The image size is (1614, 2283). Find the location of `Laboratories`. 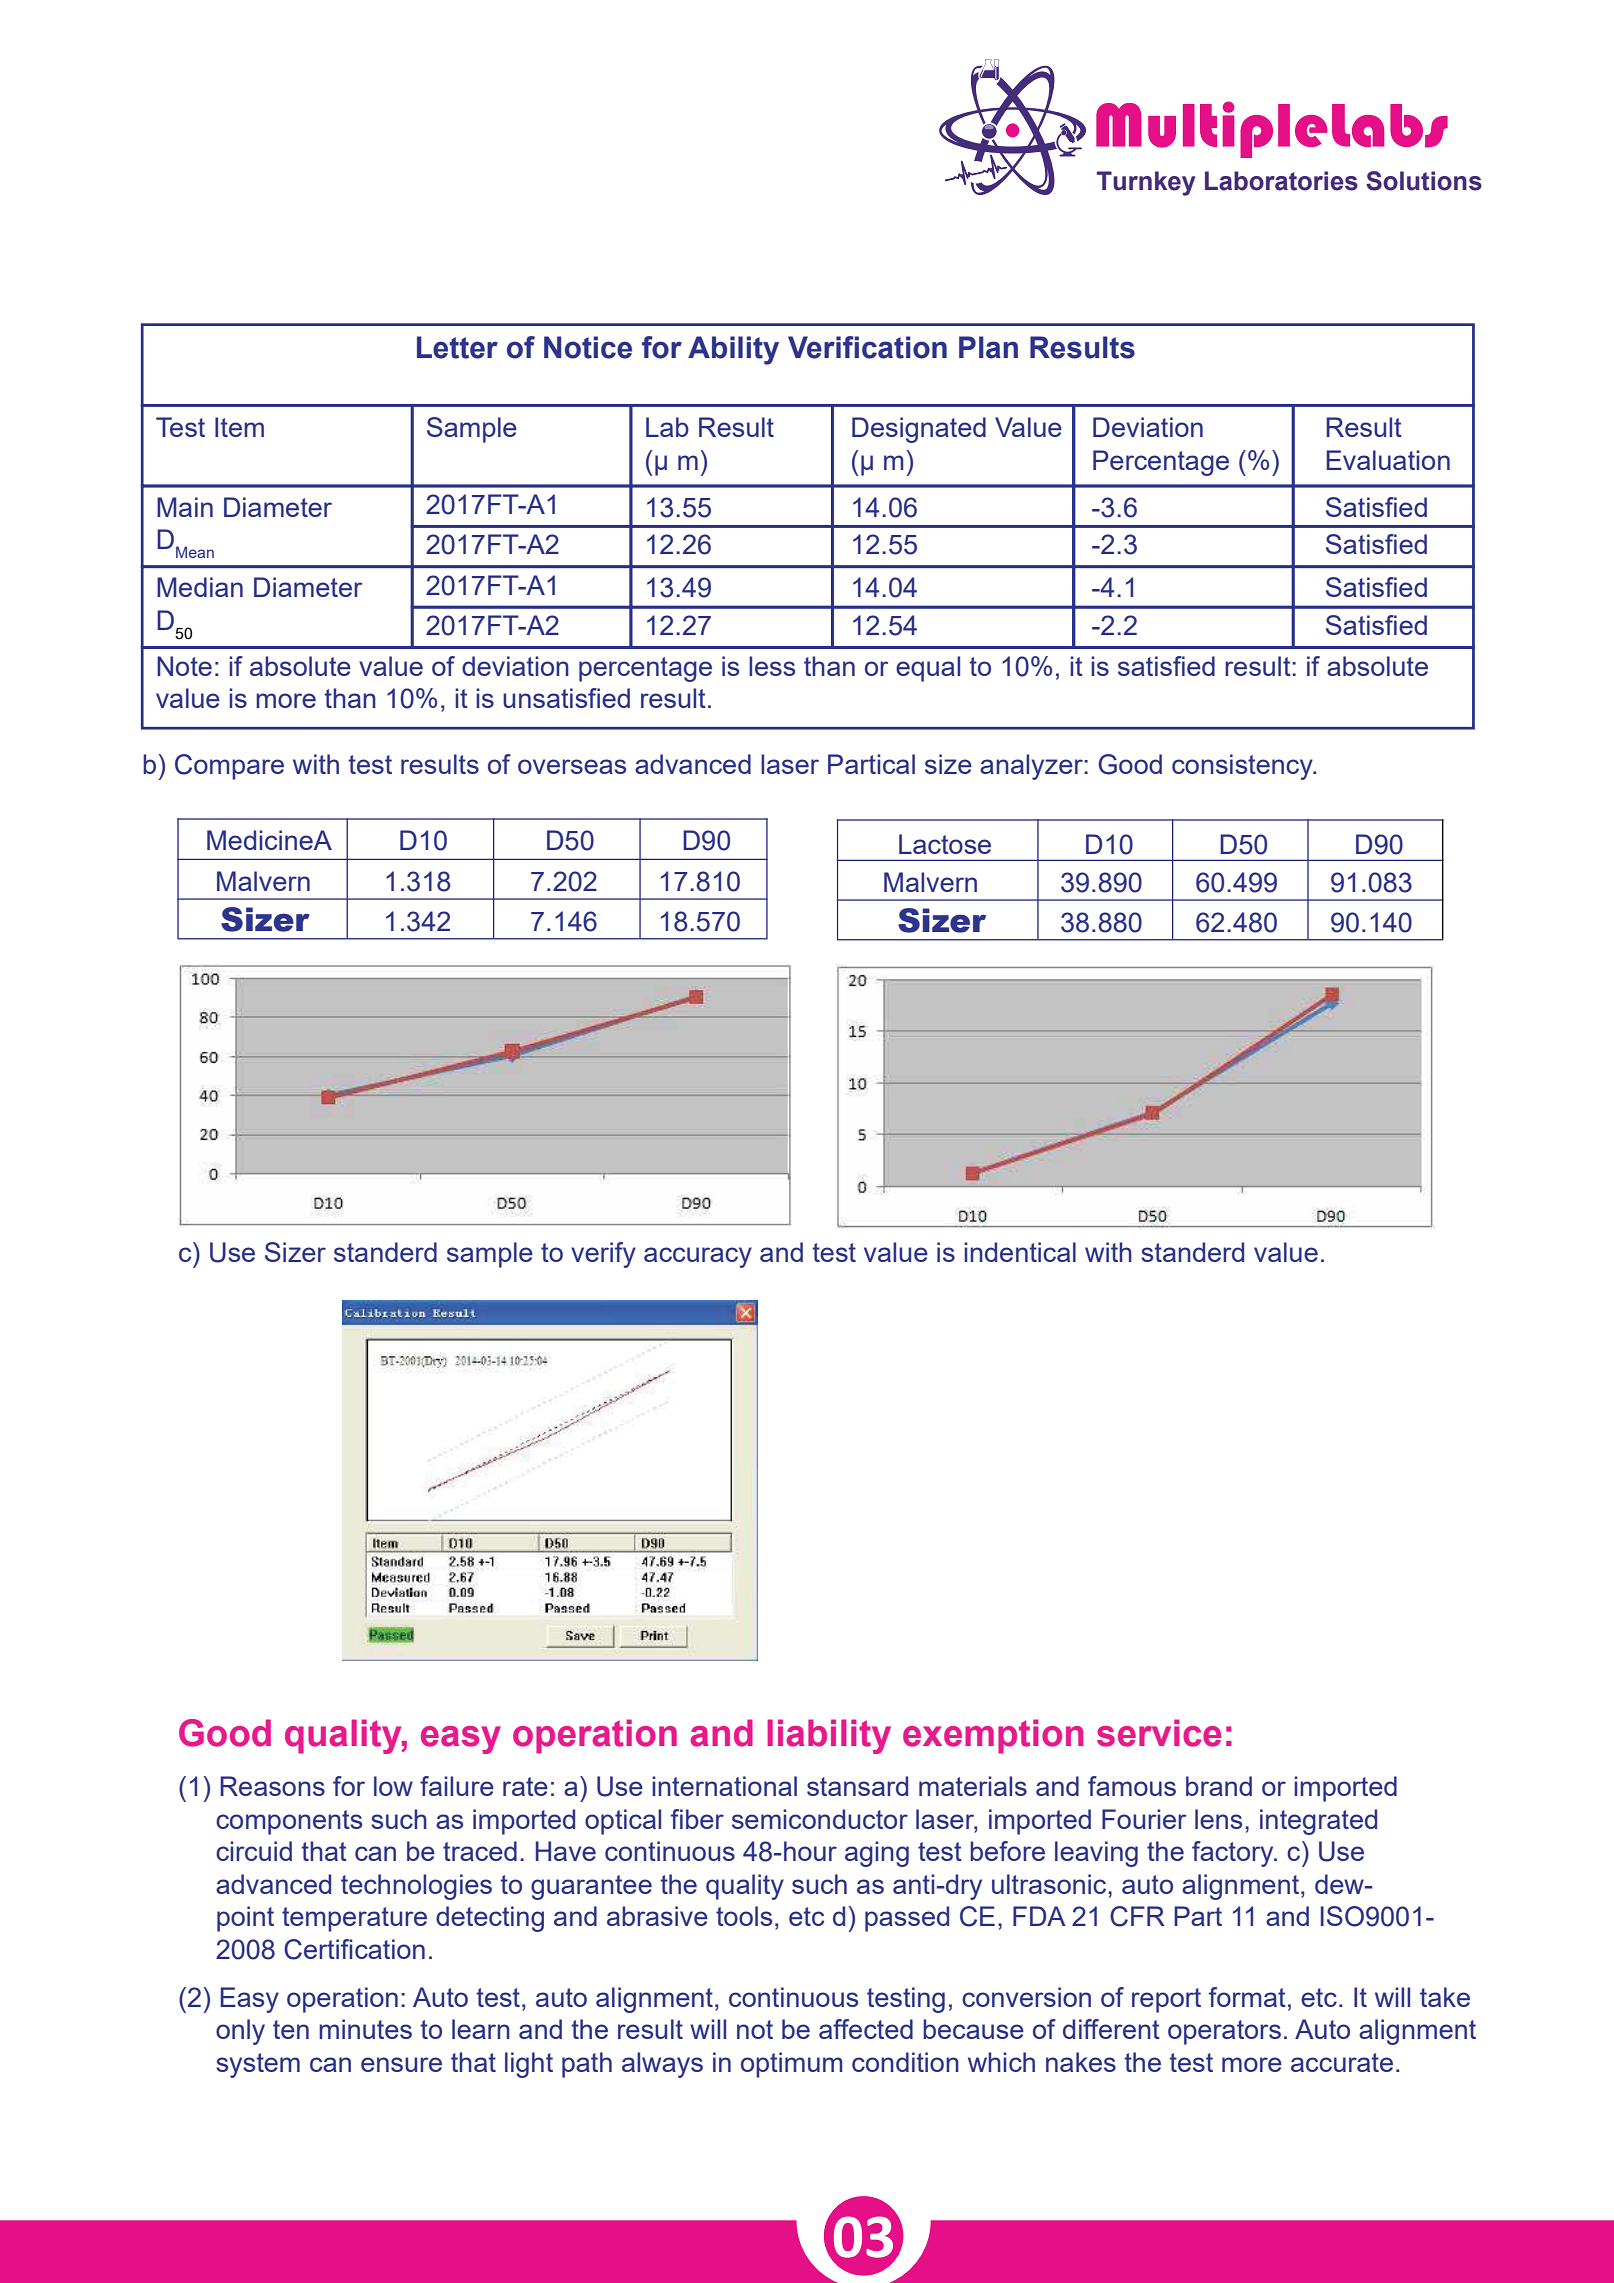

Laboratories is located at coordinates (1281, 181).
